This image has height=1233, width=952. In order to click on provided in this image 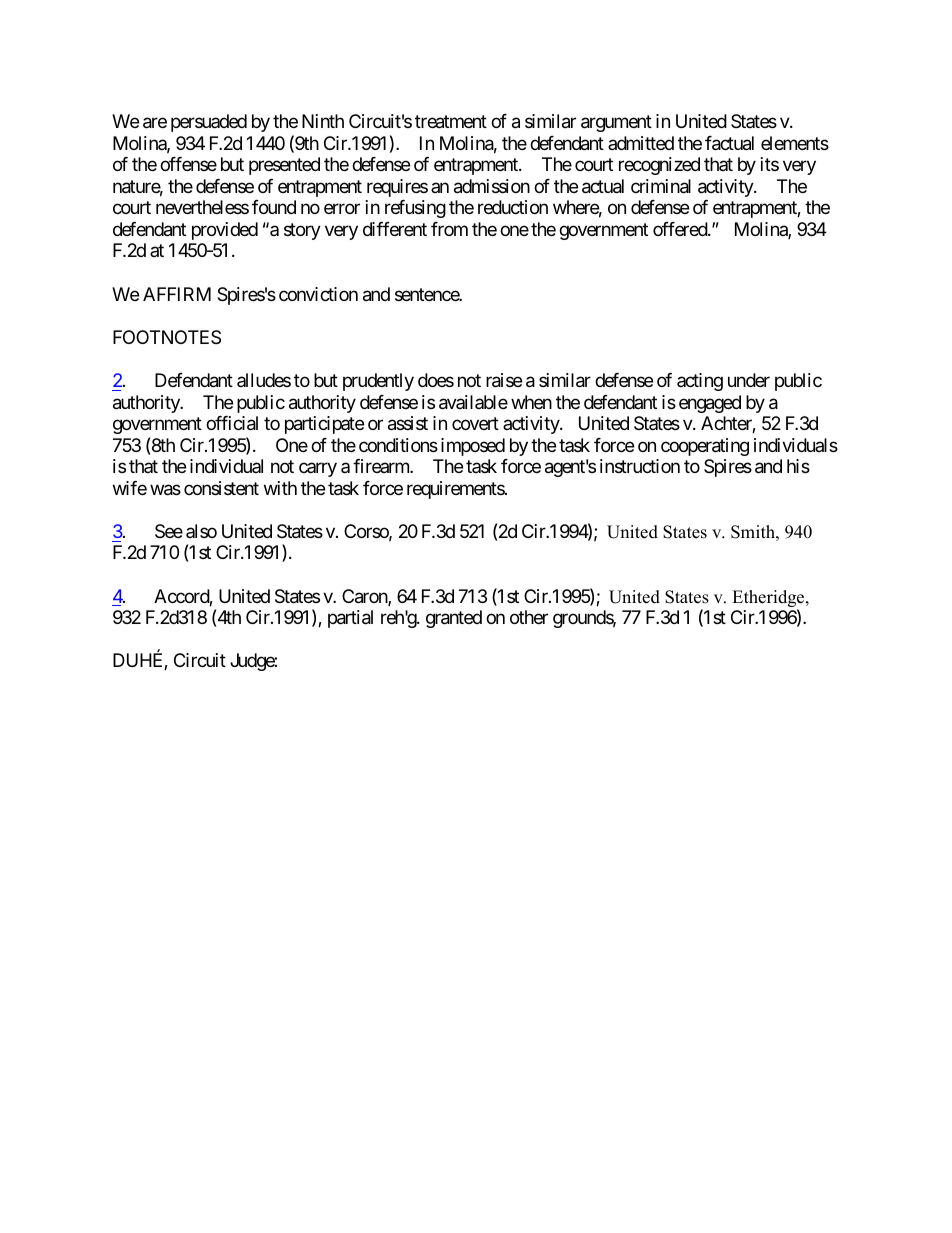, I will do `click(225, 231)`.
